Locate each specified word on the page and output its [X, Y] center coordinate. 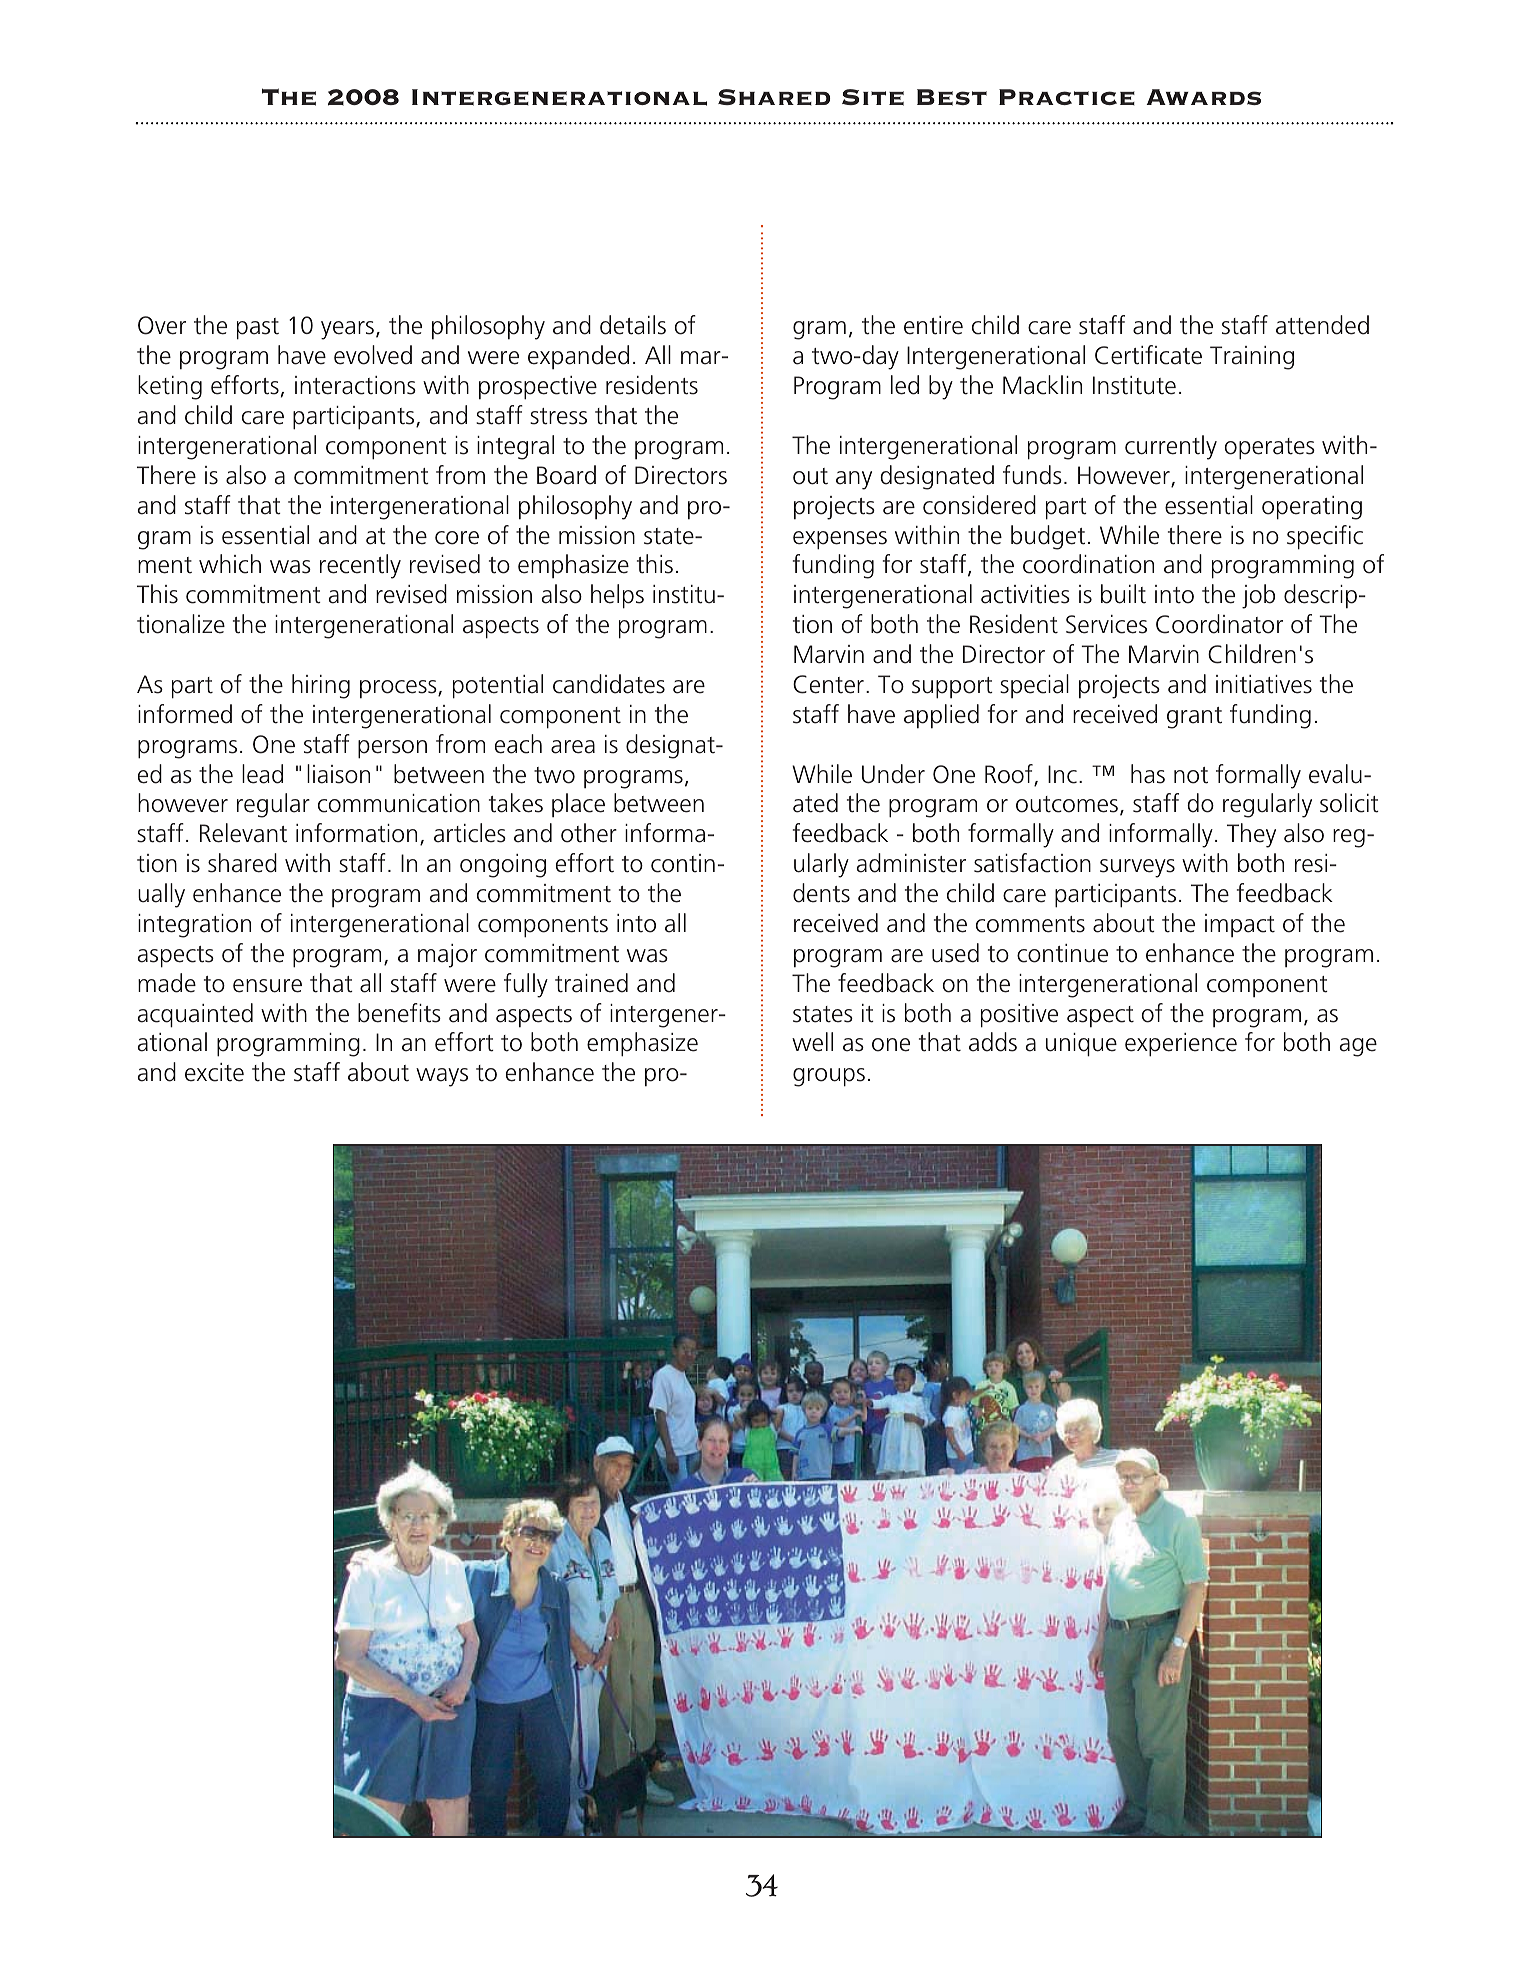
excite [214, 1072]
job [1258, 596]
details [633, 325]
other [589, 833]
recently [360, 566]
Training [1252, 358]
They [1251, 835]
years [349, 330]
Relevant [243, 833]
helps [617, 596]
